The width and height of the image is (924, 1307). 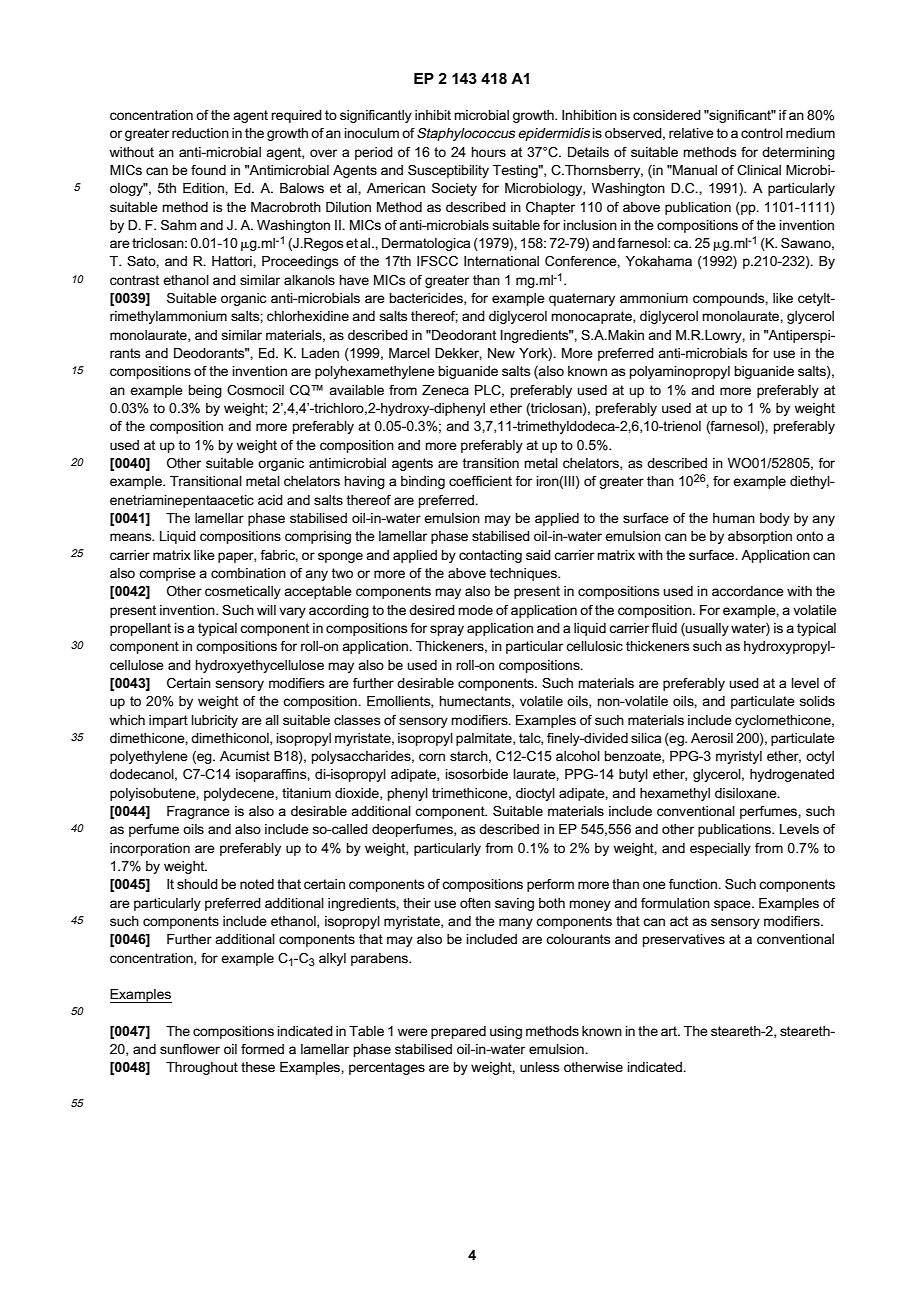 I want to click on lubricity, so click(x=215, y=721).
